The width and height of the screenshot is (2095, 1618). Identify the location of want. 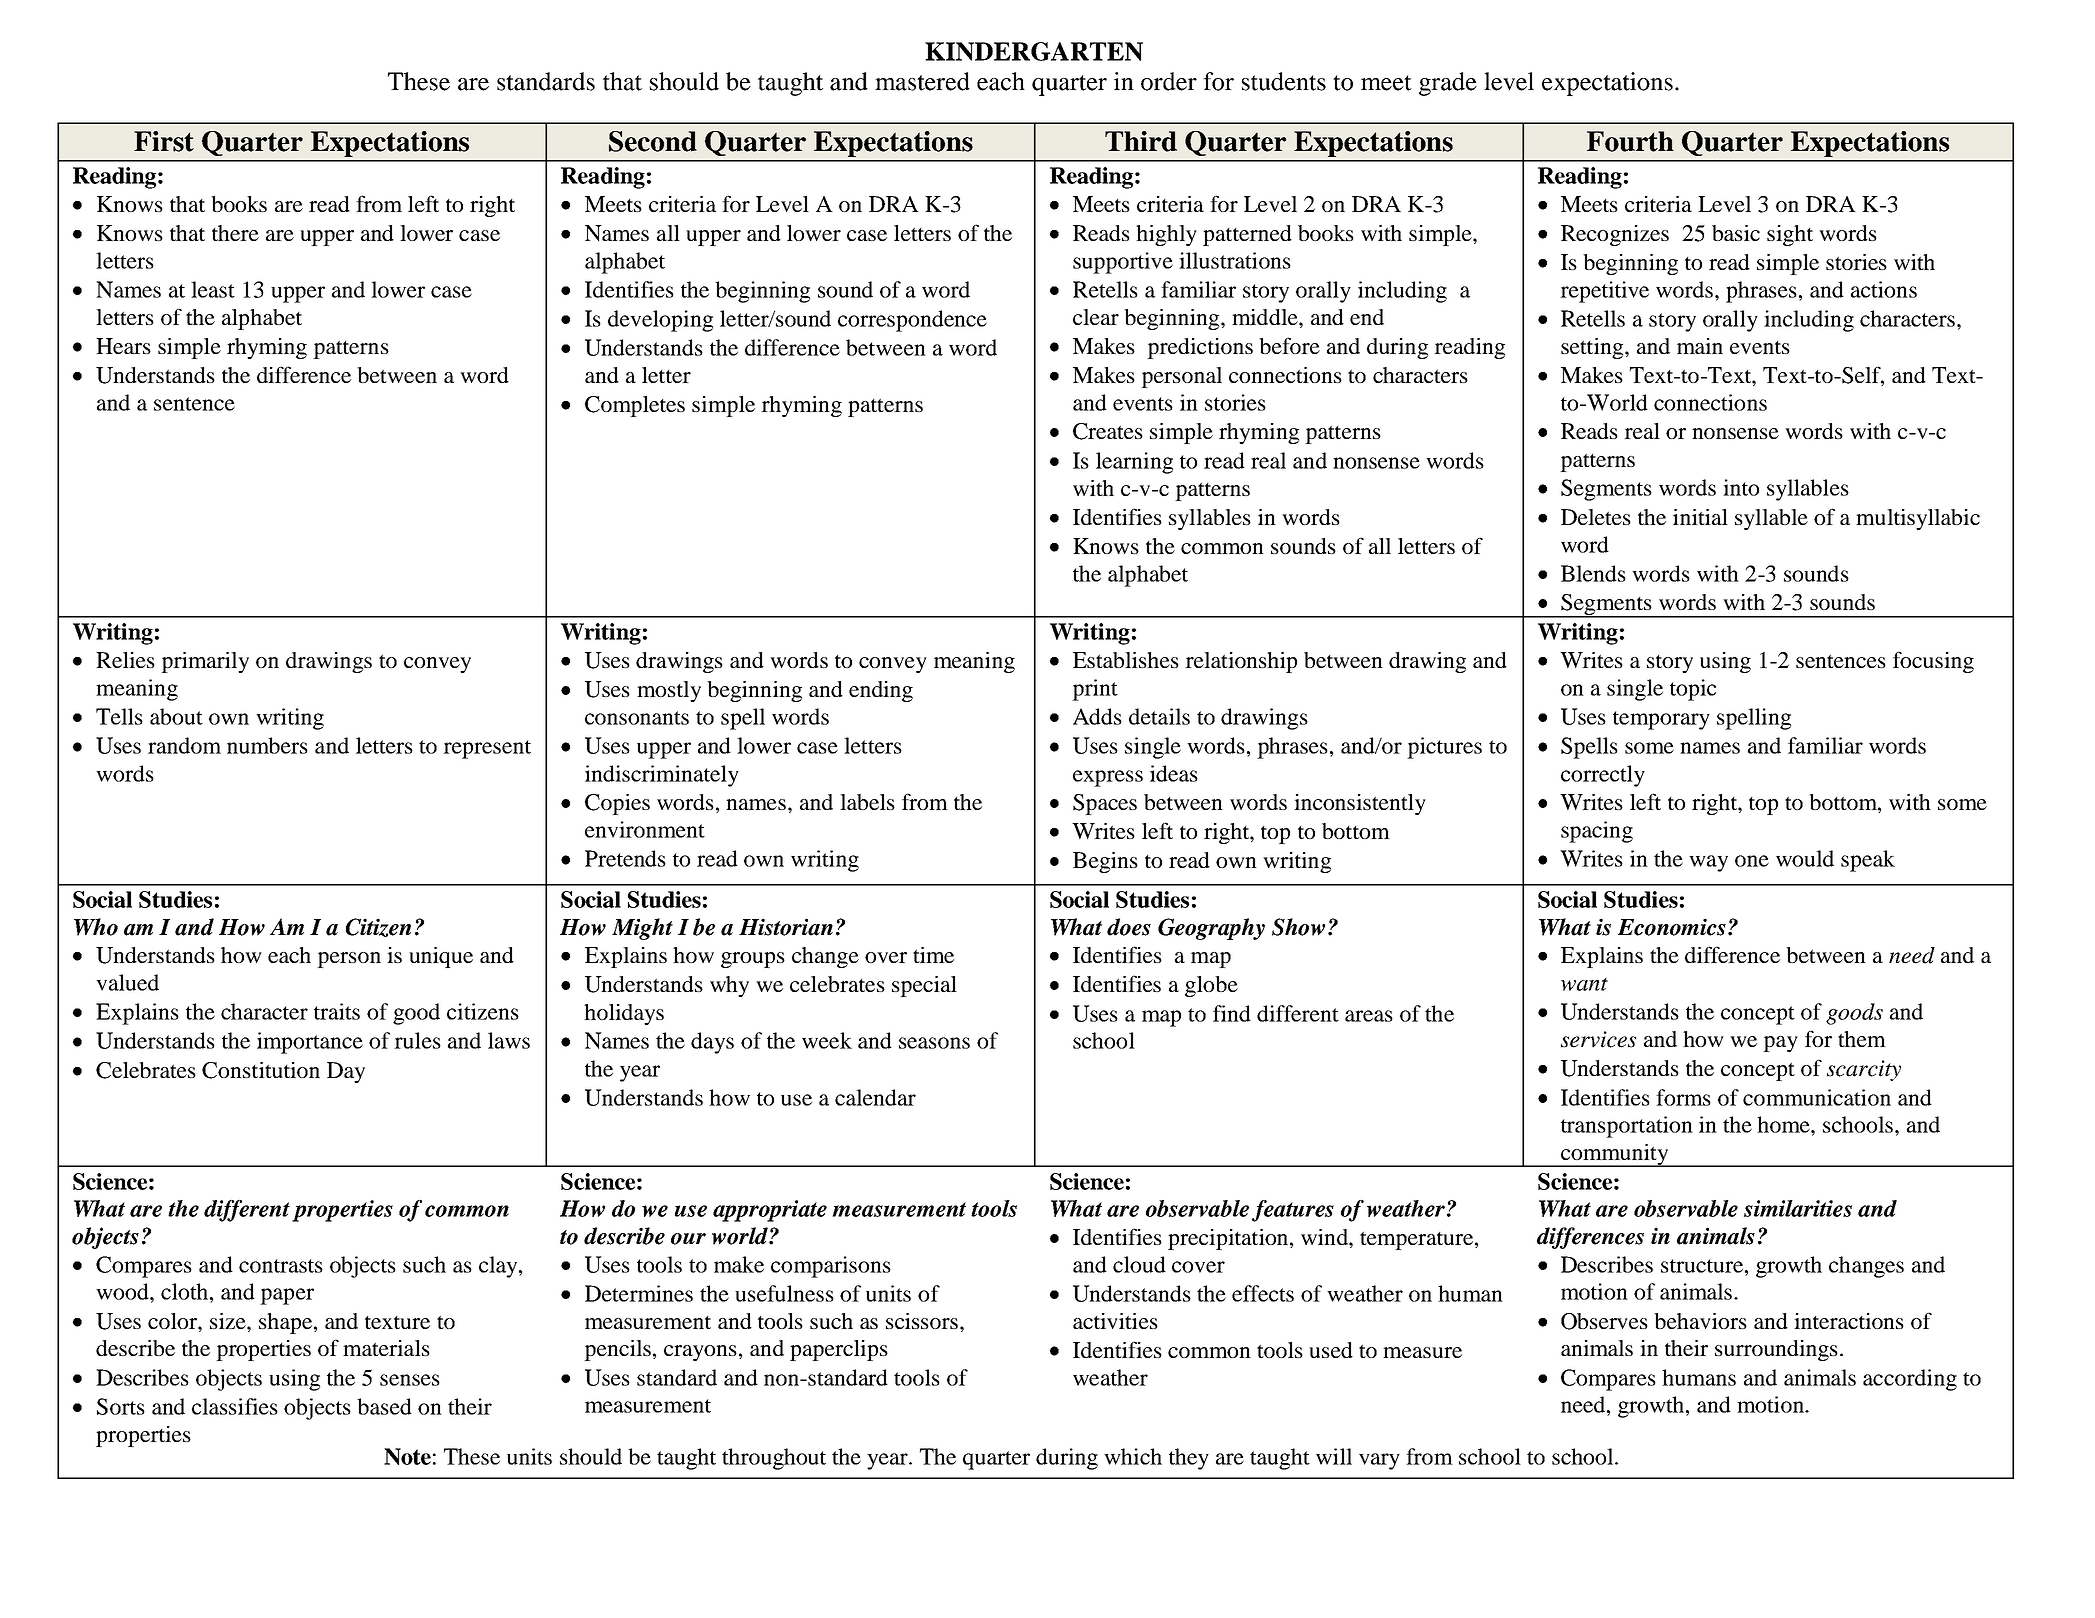
(1584, 984).
